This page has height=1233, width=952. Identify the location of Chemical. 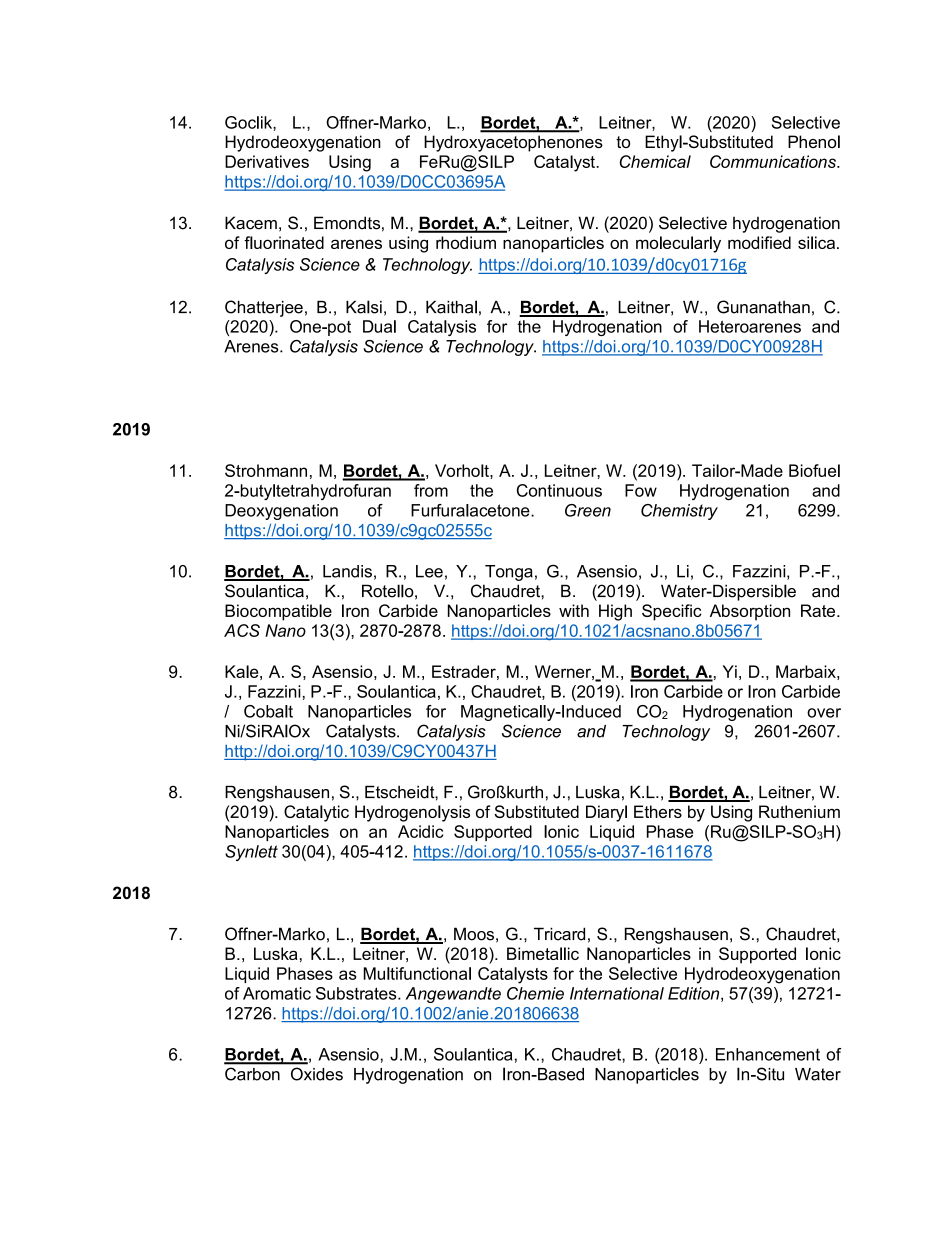
(655, 161).
